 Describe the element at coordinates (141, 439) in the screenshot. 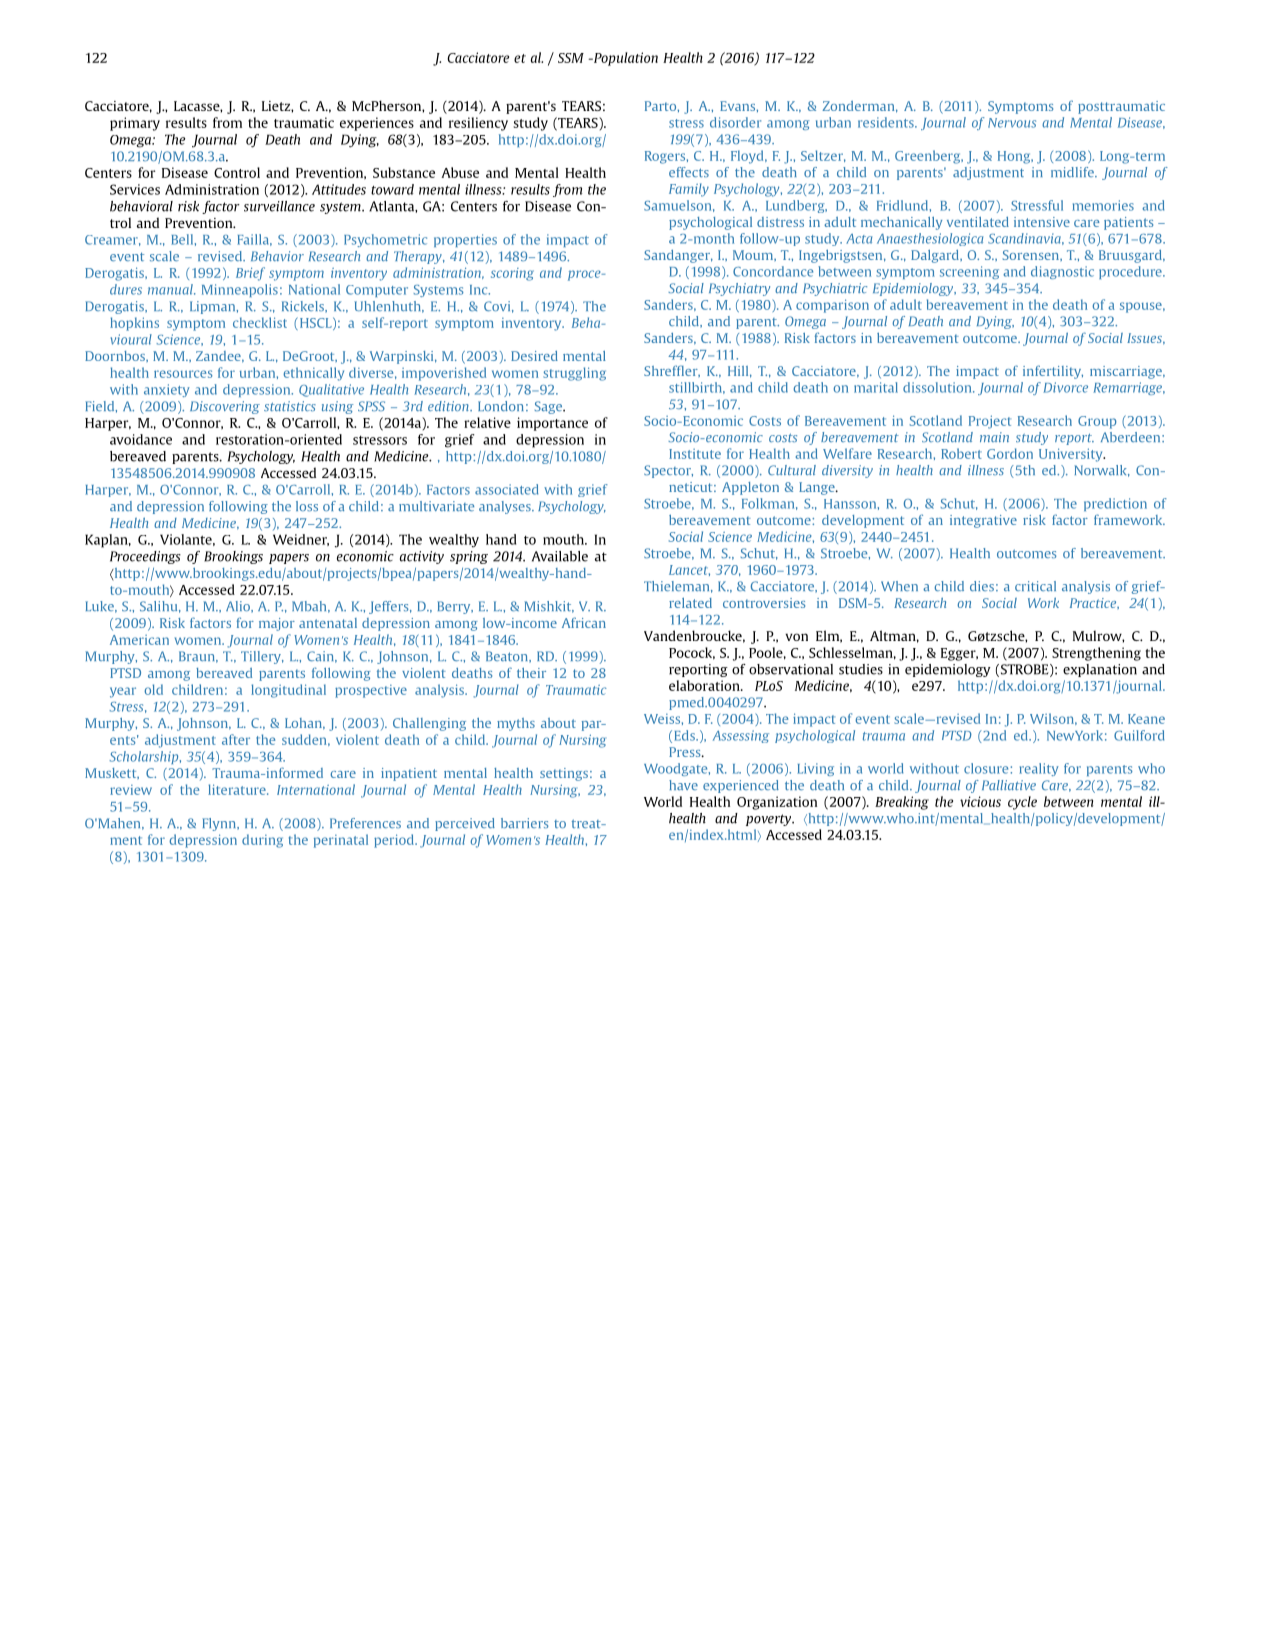

I see `avoidance` at that location.
